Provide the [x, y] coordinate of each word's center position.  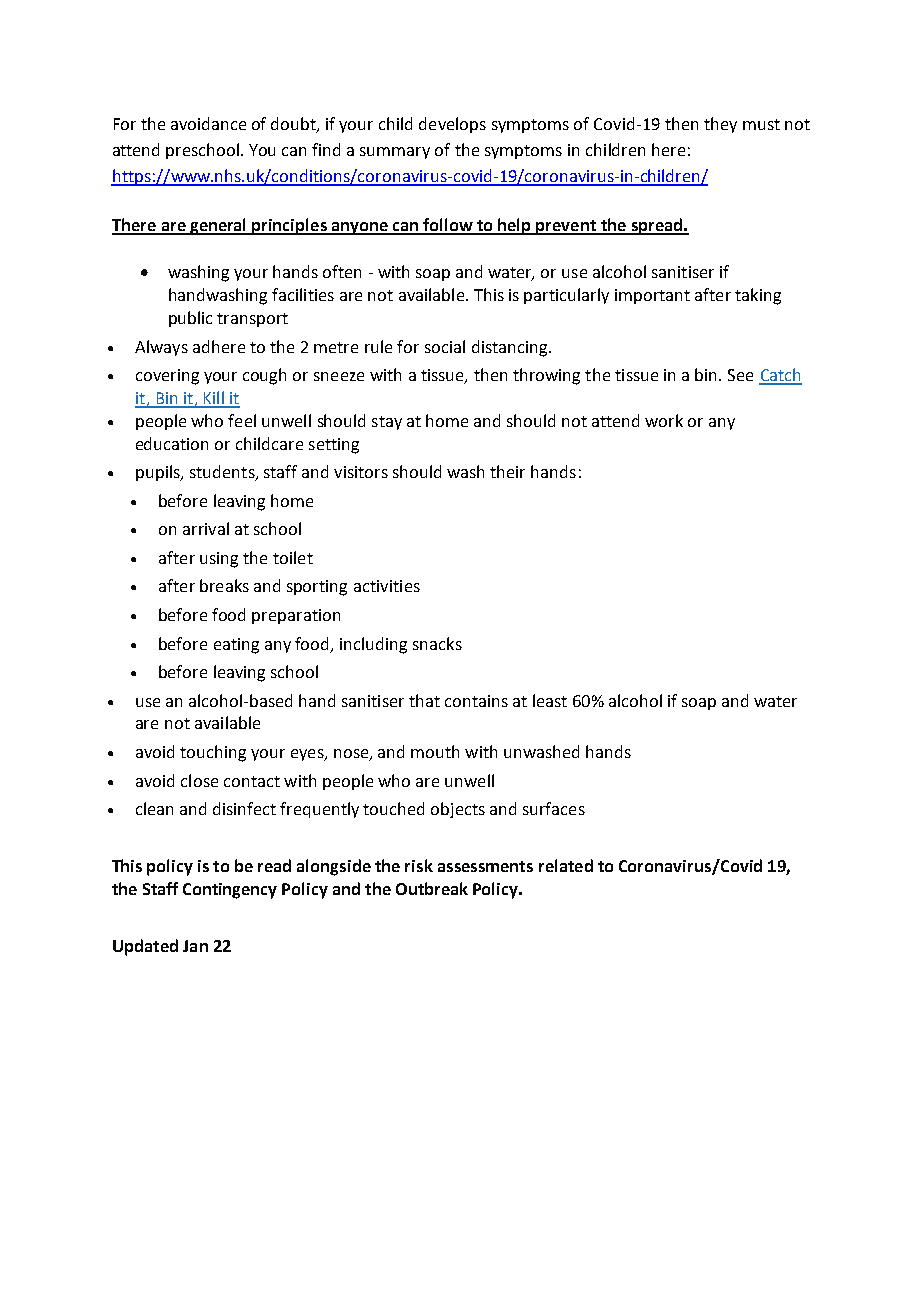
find [326, 149]
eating [236, 646]
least [550, 700]
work [664, 420]
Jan [195, 946]
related [566, 865]
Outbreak [432, 888]
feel [242, 420]
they [720, 125]
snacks [437, 643]
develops [452, 125]
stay [387, 423]
